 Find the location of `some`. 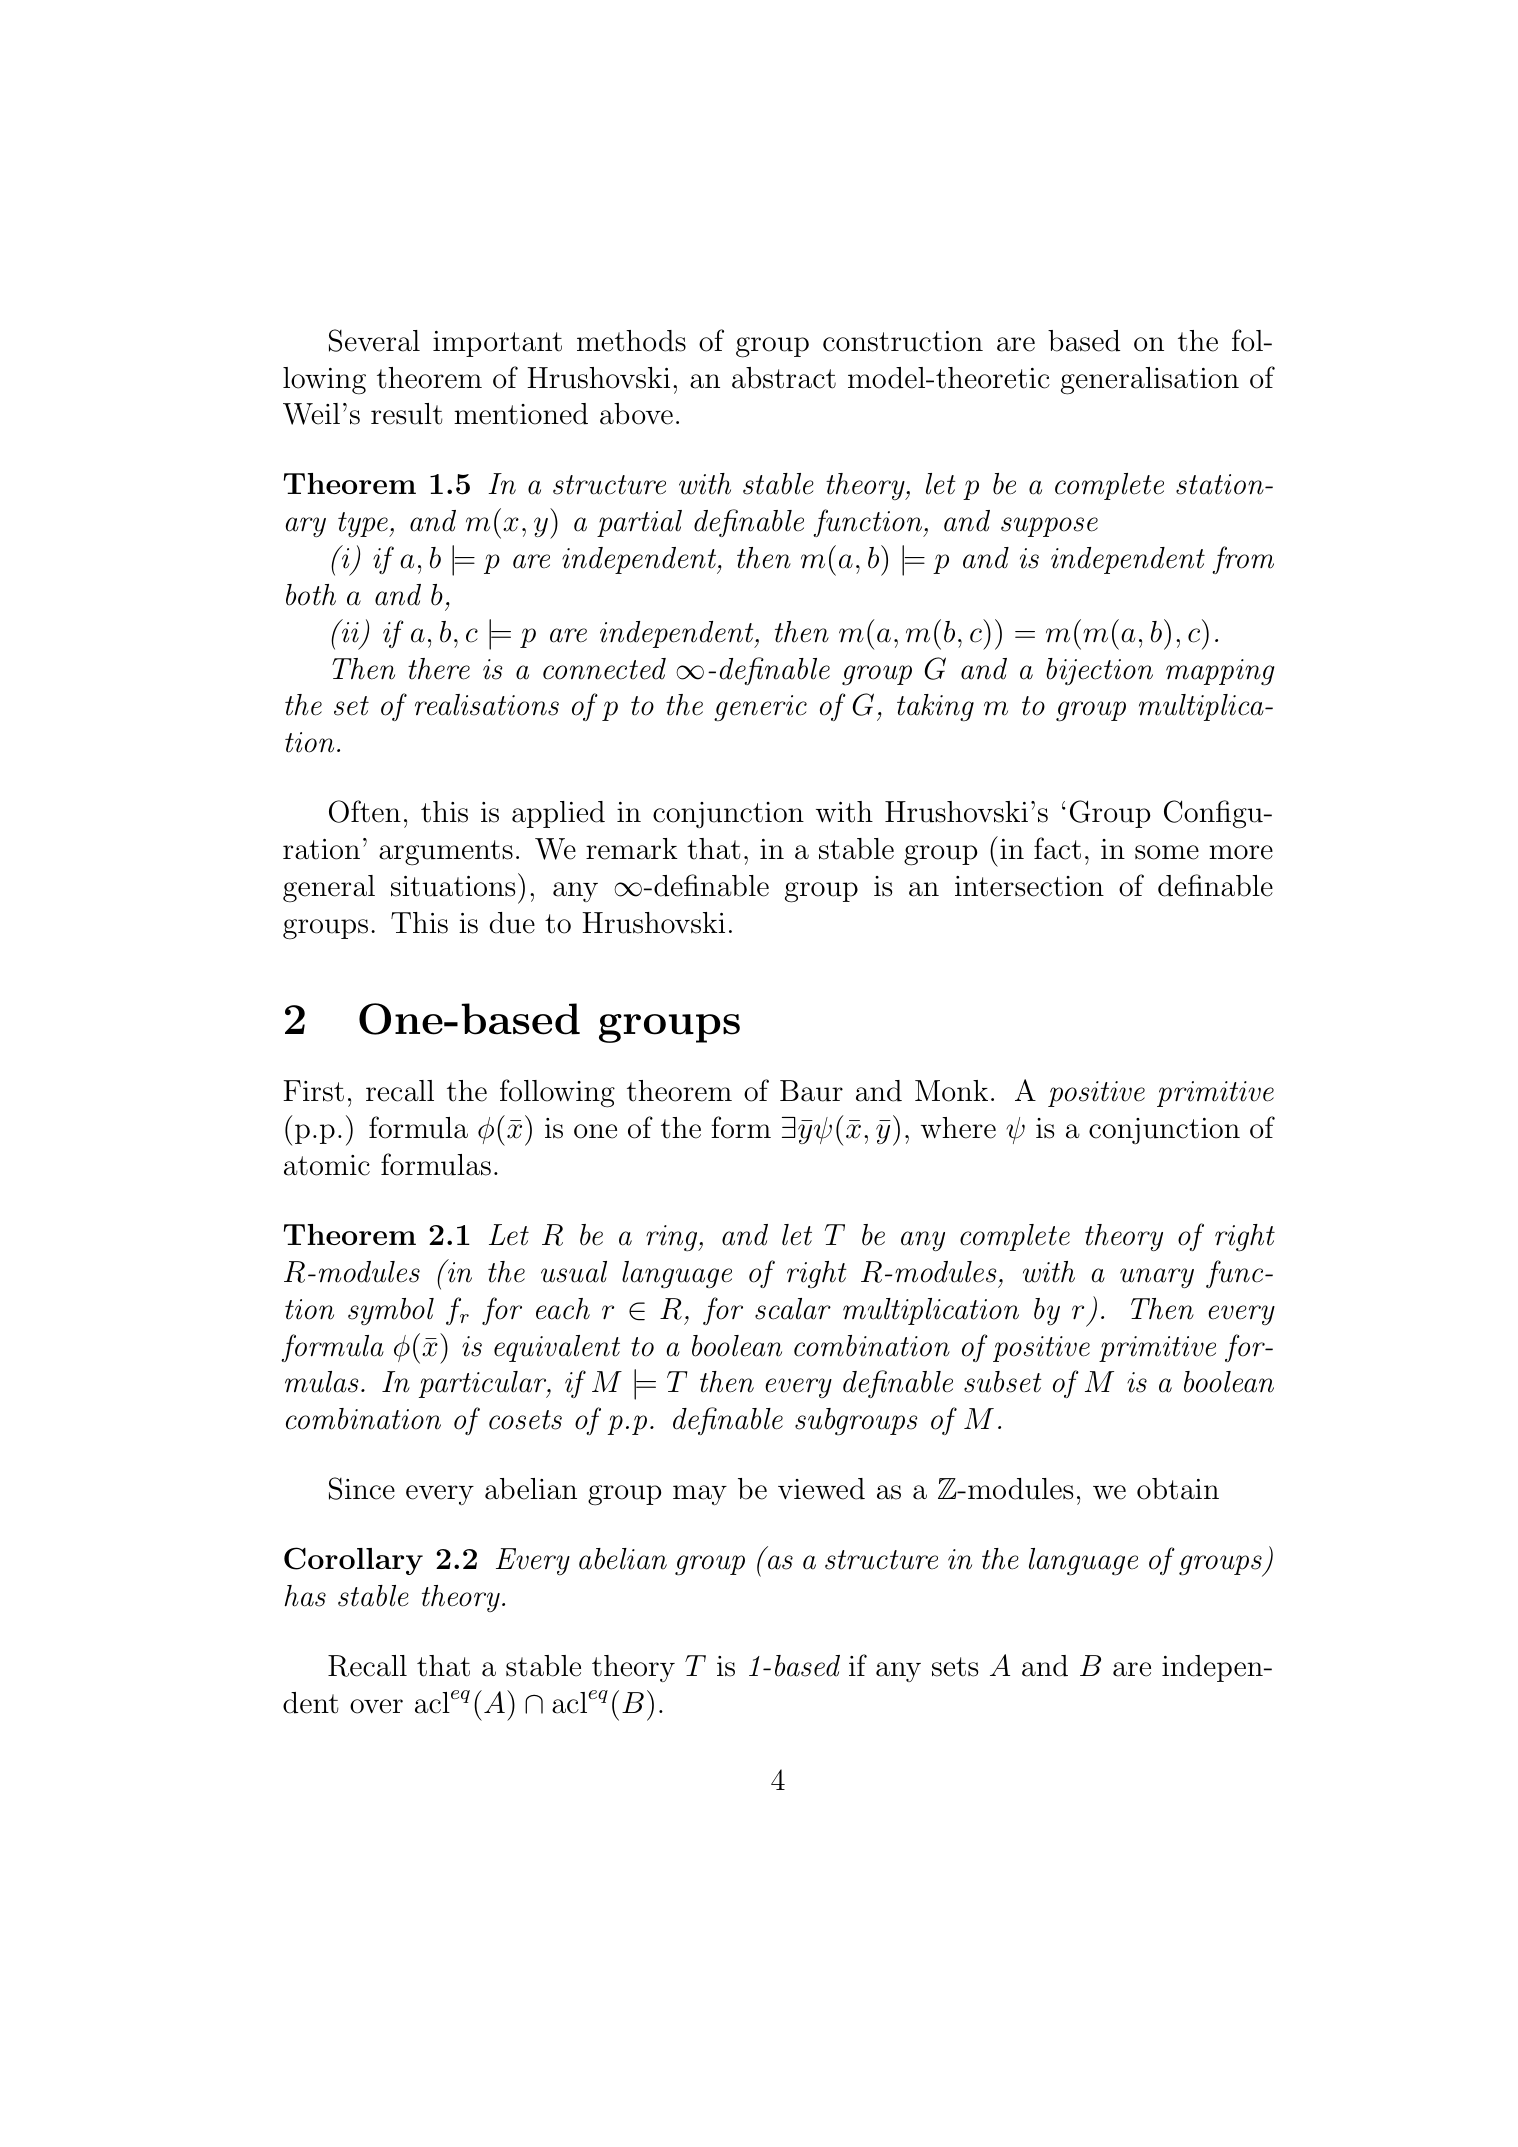

some is located at coordinates (1167, 852).
